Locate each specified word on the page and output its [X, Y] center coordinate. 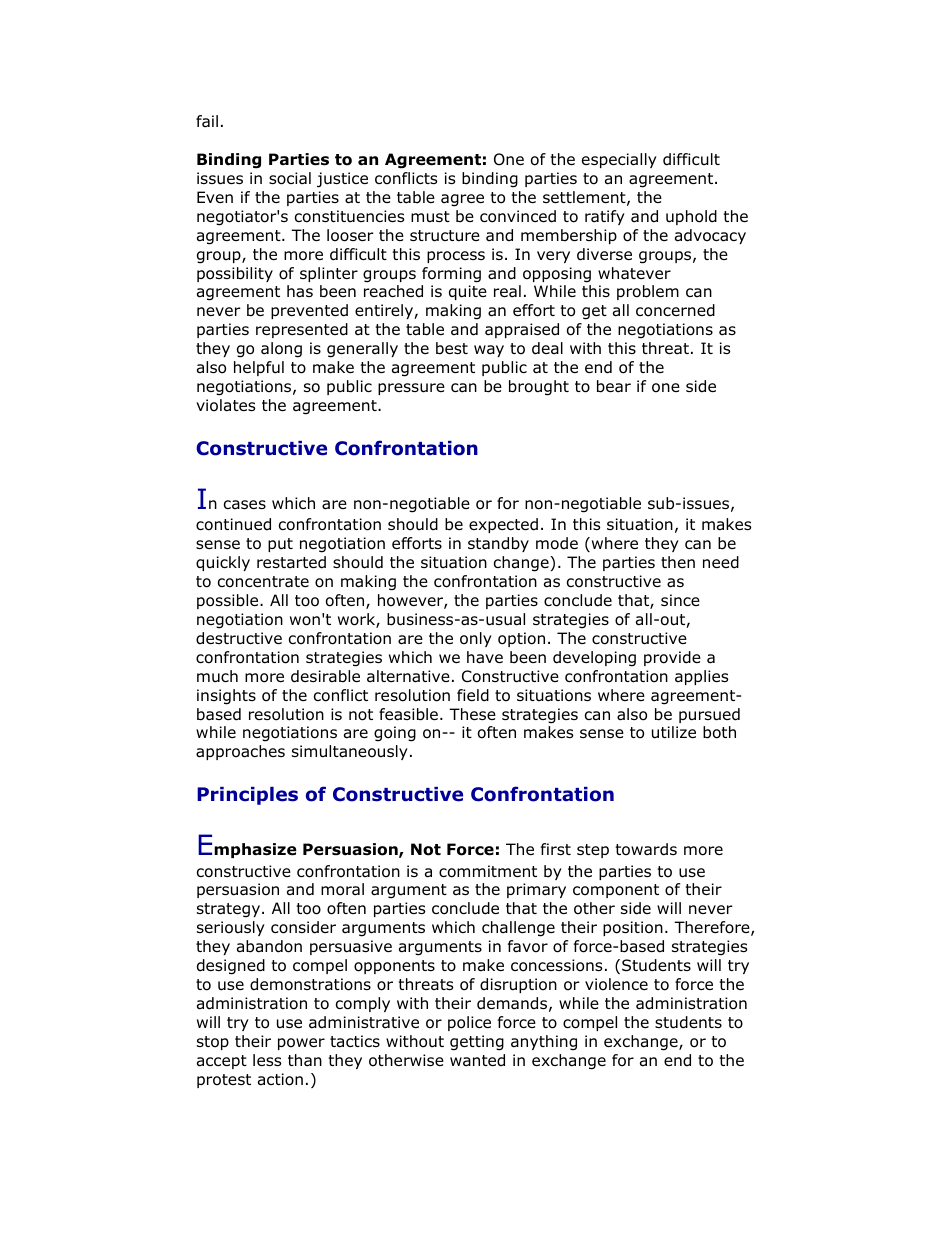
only [476, 639]
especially [619, 160]
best [452, 348]
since [680, 600]
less [267, 1060]
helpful [259, 368]
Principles [247, 796]
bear [614, 386]
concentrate [263, 582]
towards [646, 849]
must [430, 217]
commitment [488, 871]
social [290, 178]
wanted [477, 1060]
